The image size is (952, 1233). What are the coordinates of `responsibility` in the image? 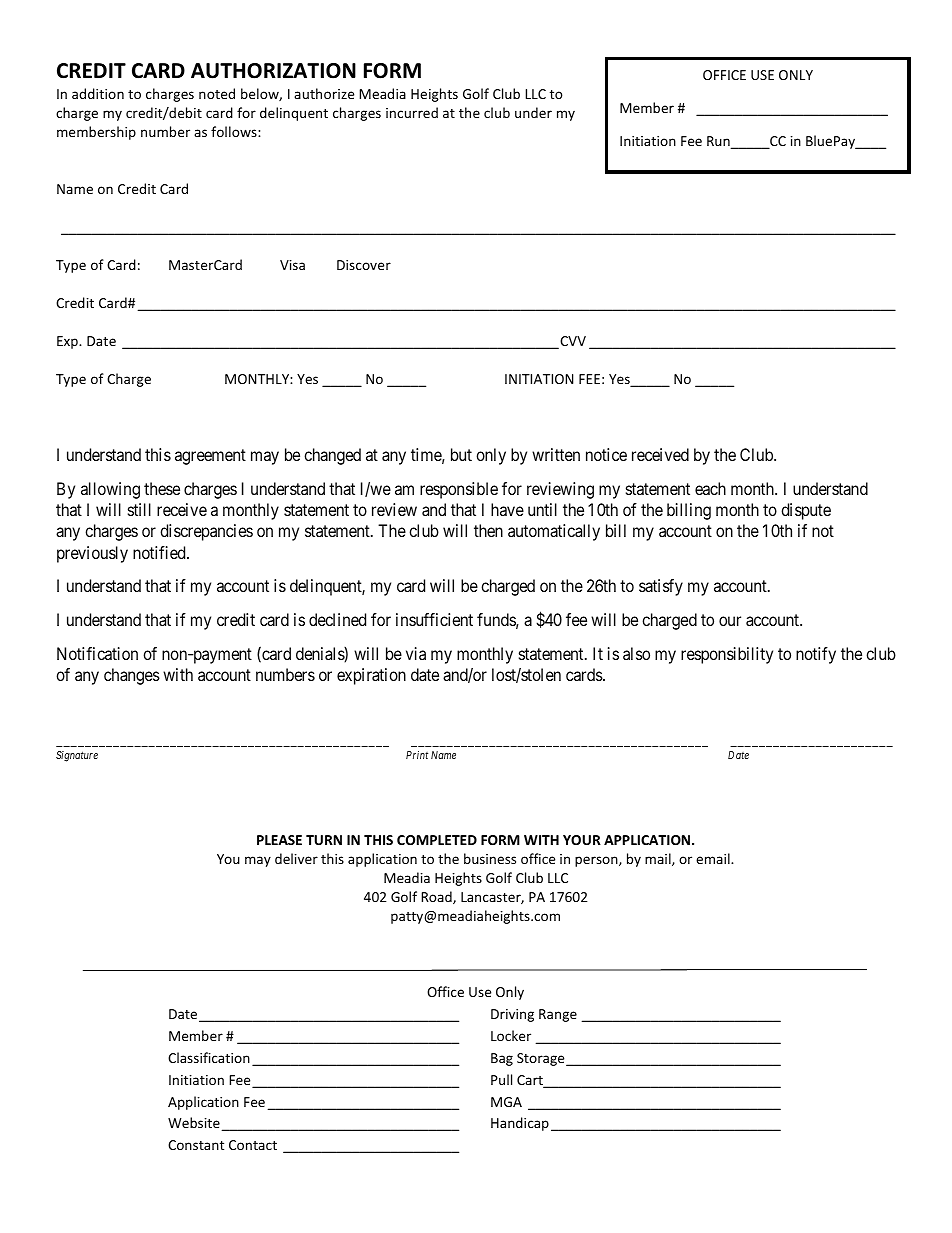 It's located at (727, 655).
